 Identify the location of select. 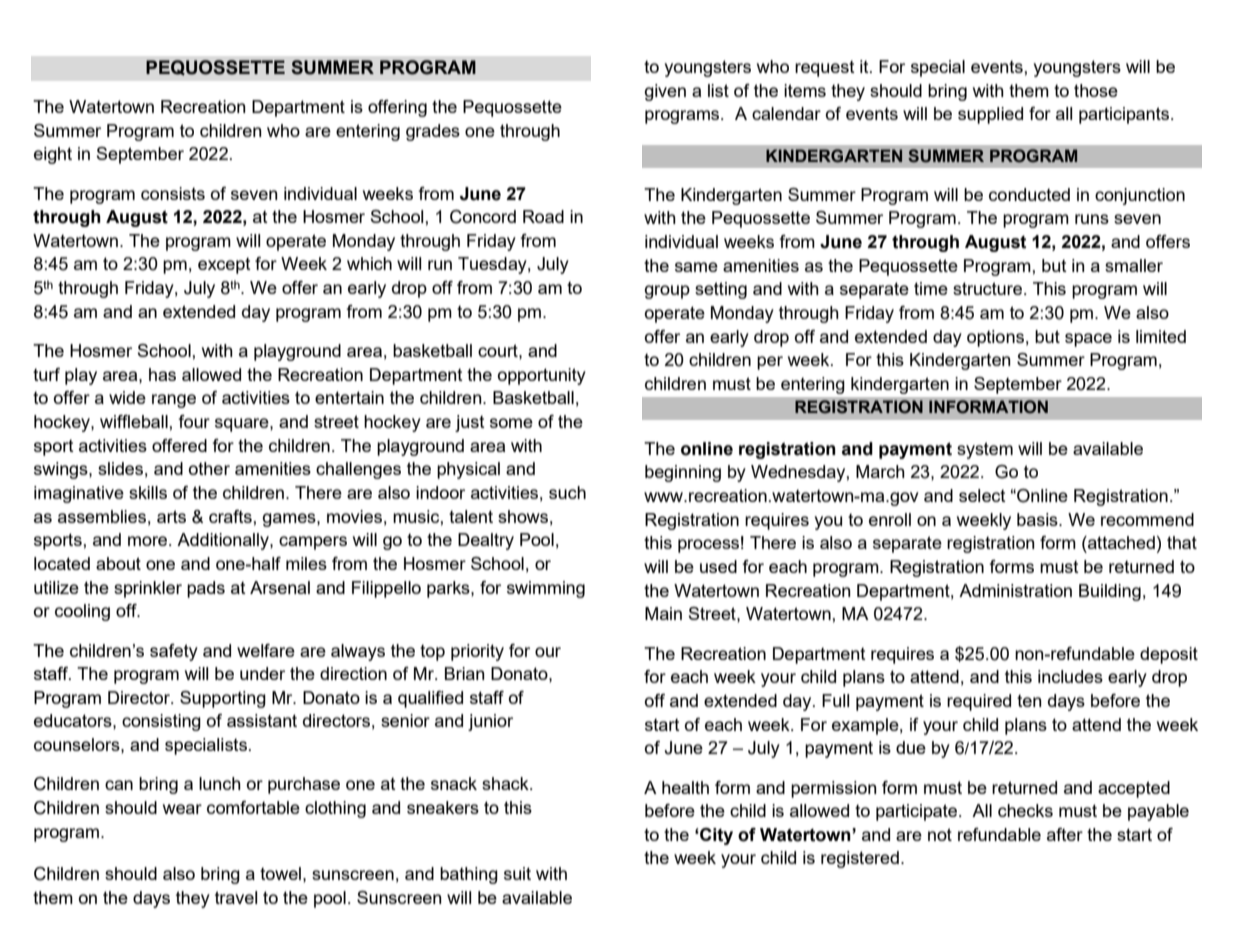
(982, 495).
